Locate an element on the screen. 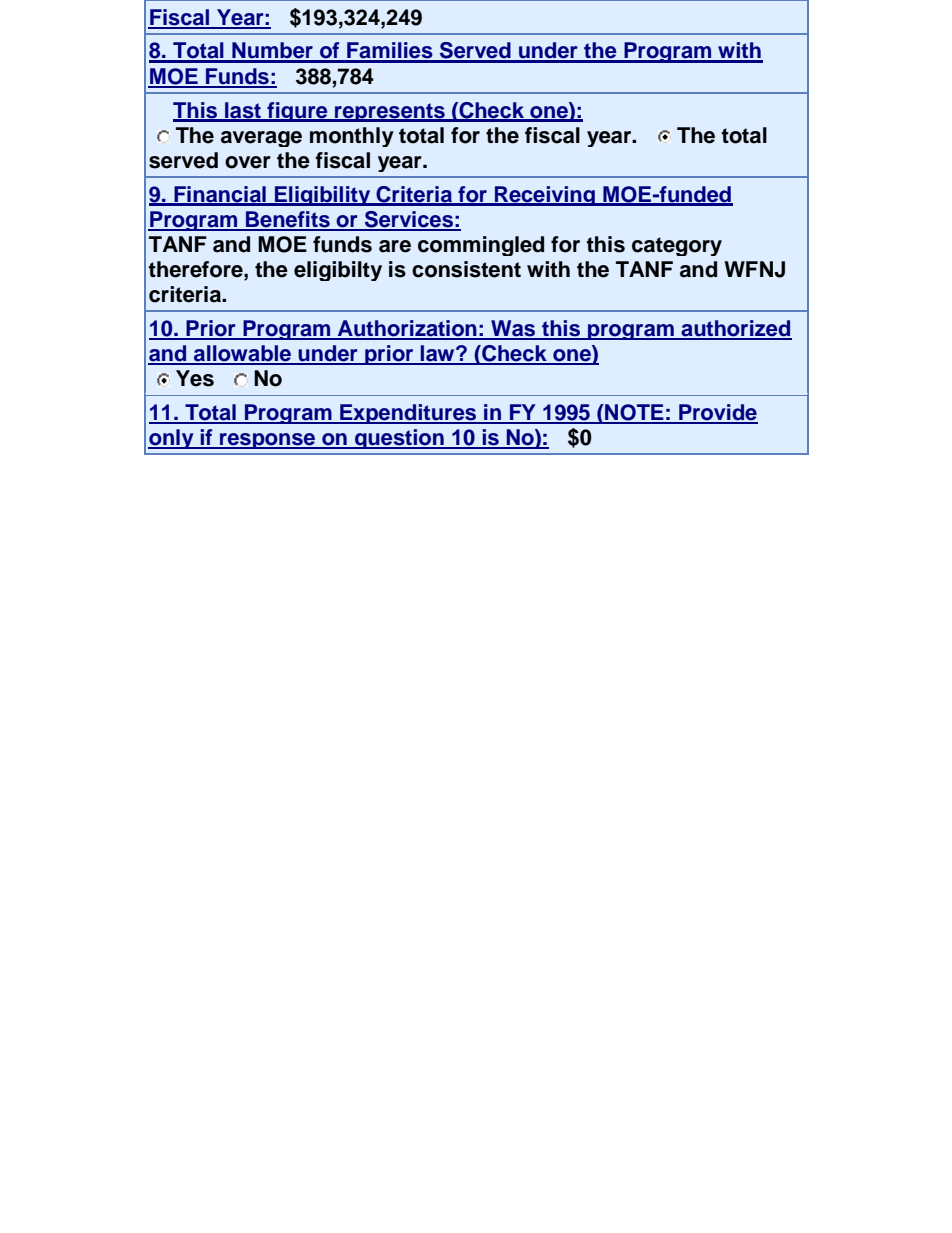 The height and width of the screenshot is (1233, 952). NOTE is located at coordinates (634, 413).
